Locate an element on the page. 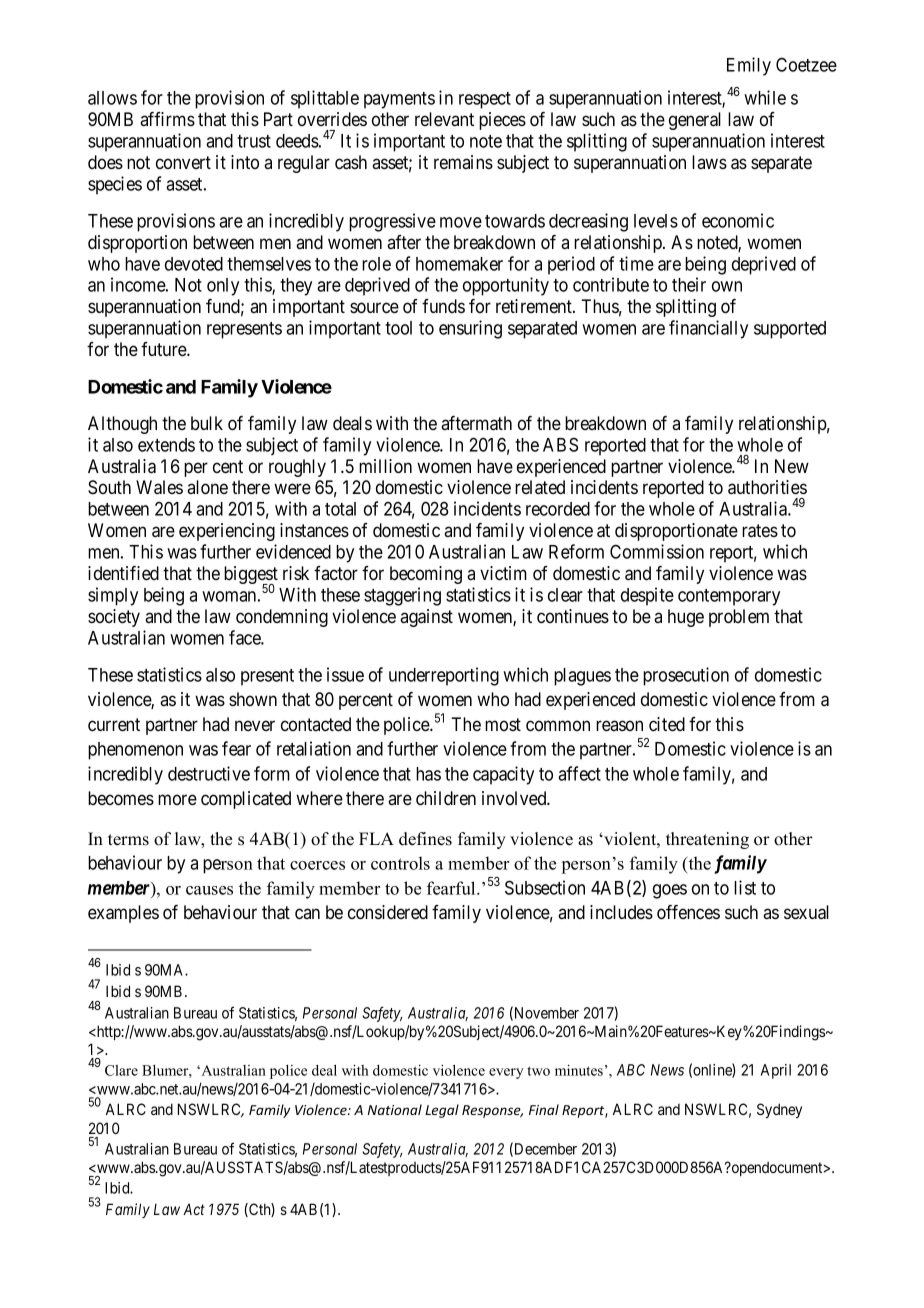 This image has height=1308, width=924. financially is located at coordinates (708, 329).
